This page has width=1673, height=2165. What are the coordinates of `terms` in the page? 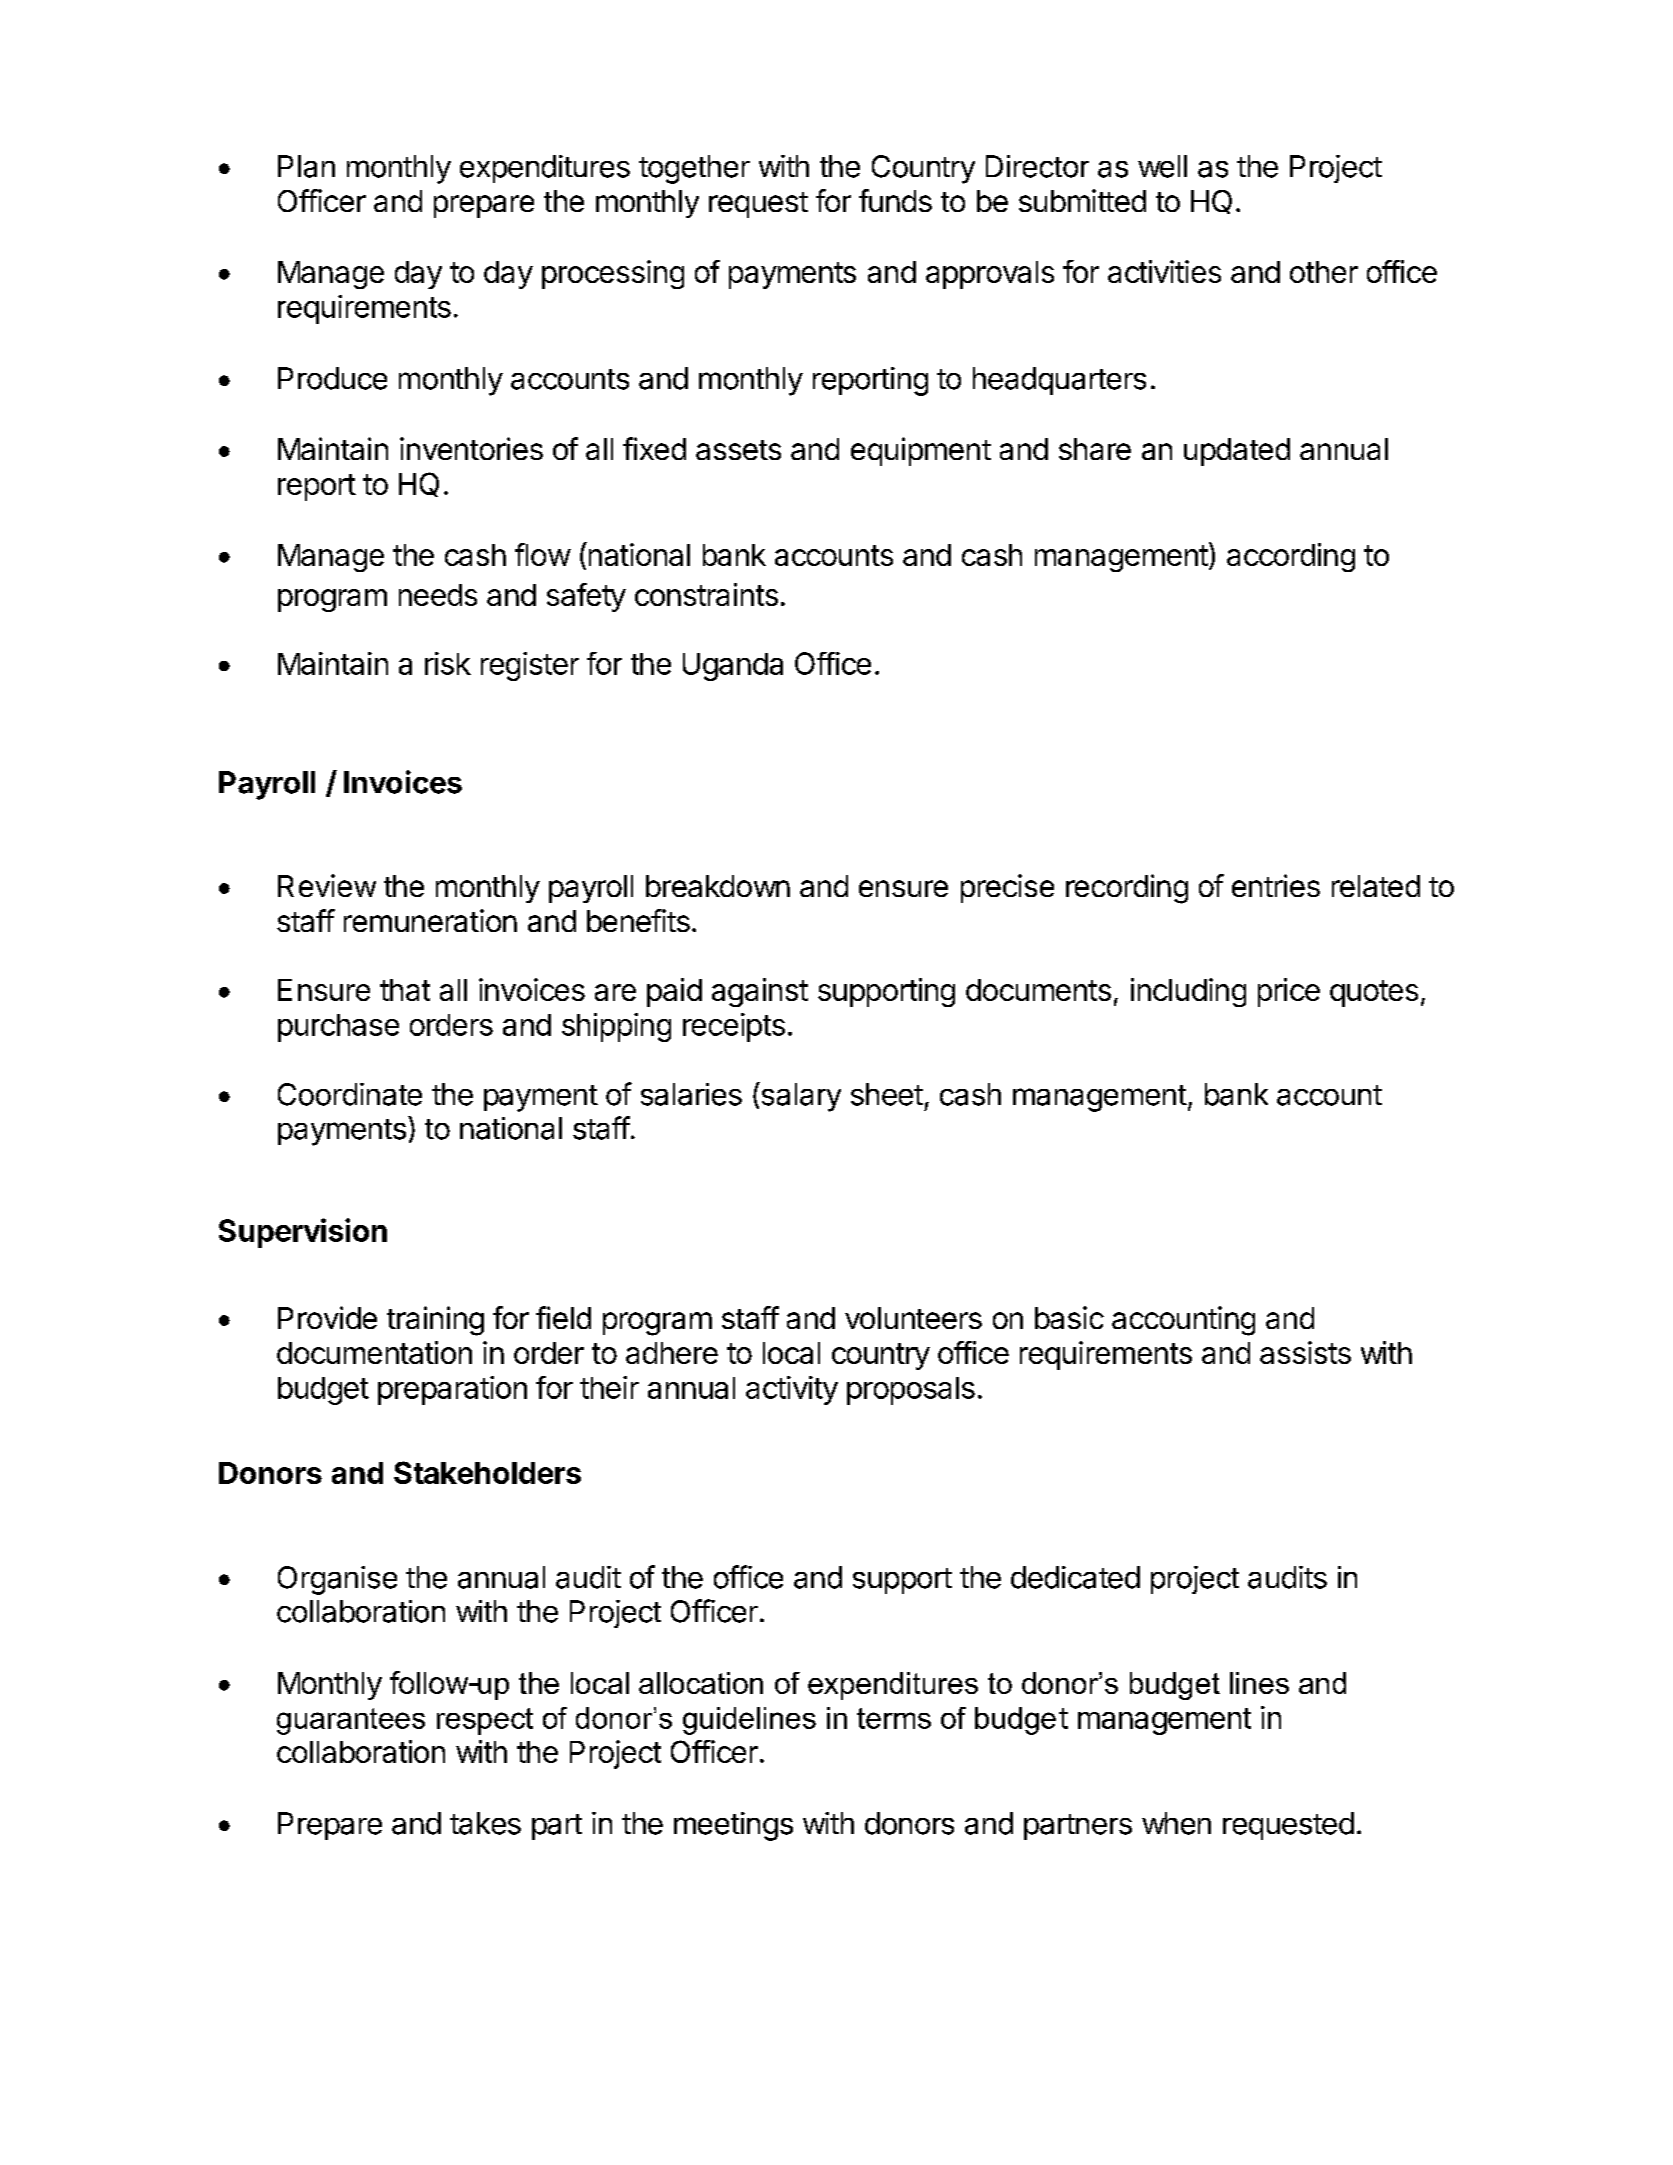 It's located at (894, 1718).
